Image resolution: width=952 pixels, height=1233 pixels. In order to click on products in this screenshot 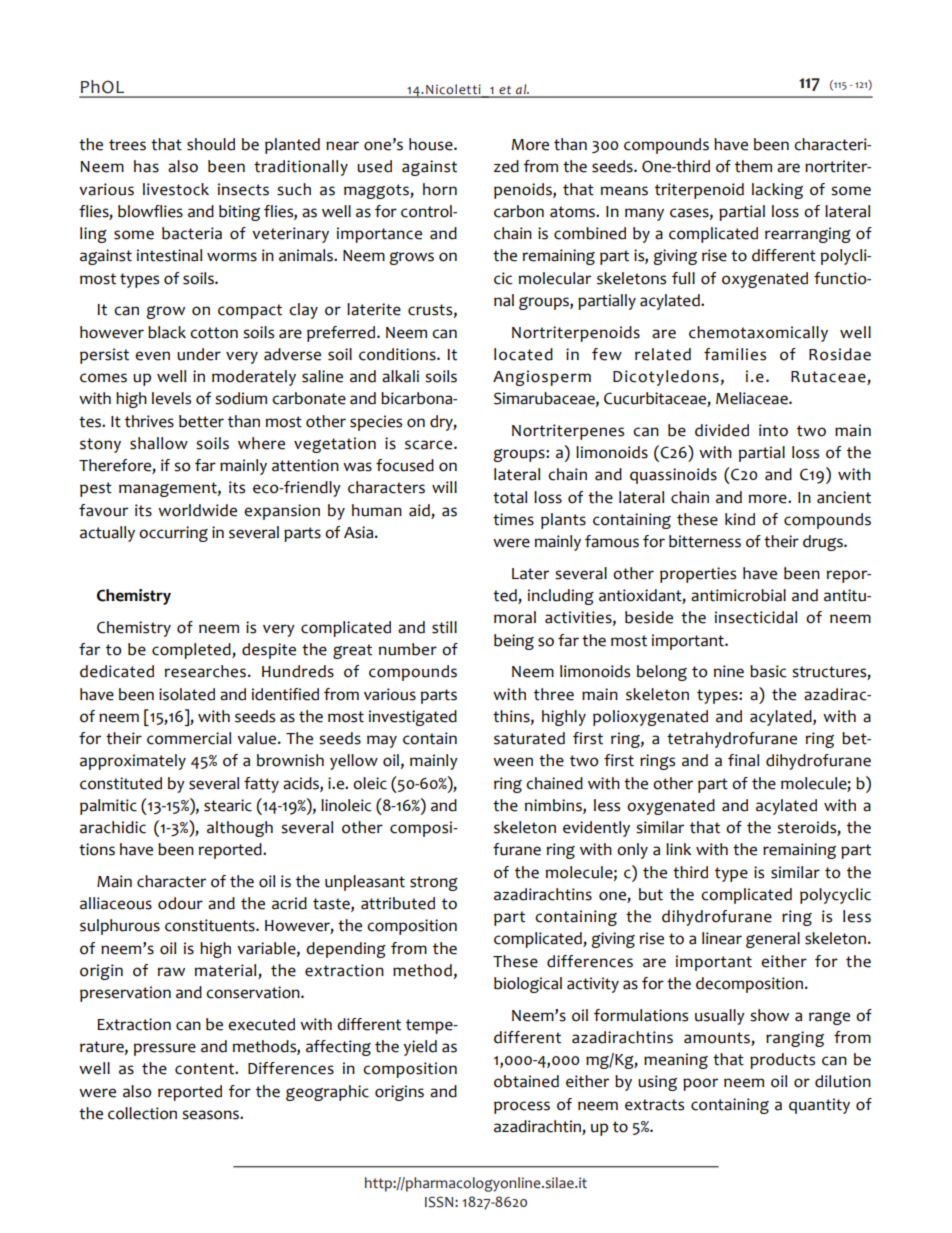, I will do `click(782, 1061)`.
